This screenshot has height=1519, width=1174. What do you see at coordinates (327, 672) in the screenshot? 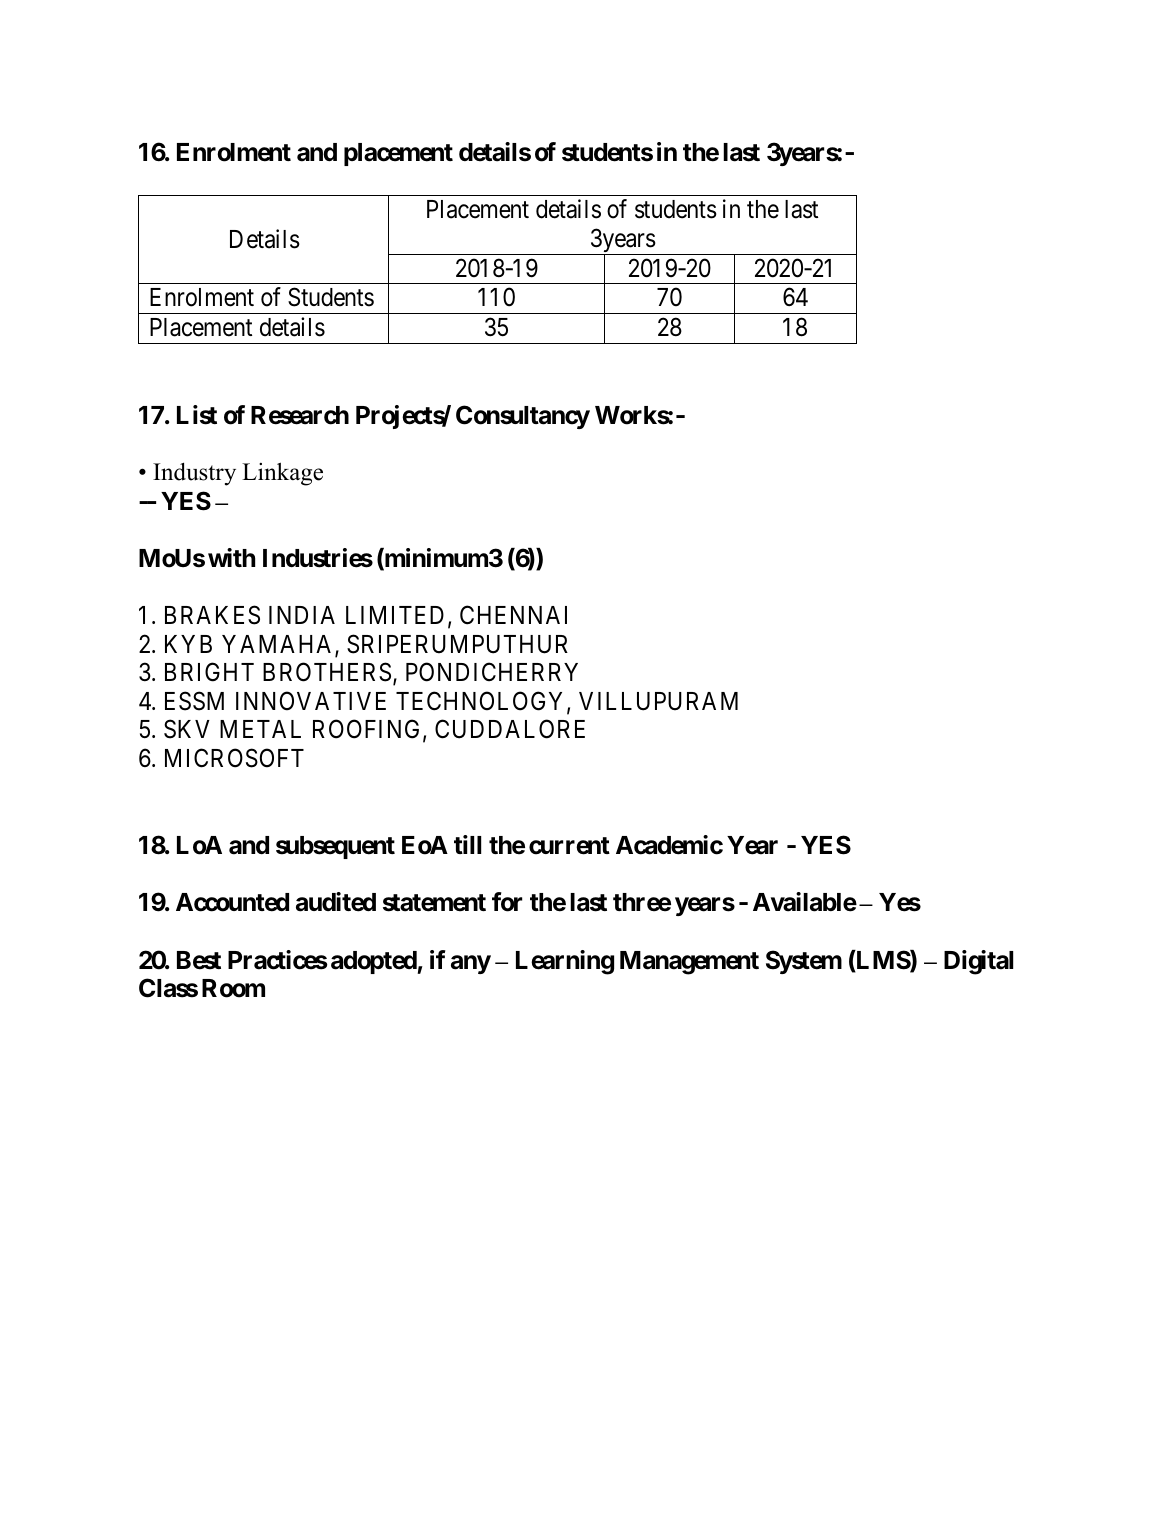
I see `BROTHERS` at bounding box center [327, 672].
